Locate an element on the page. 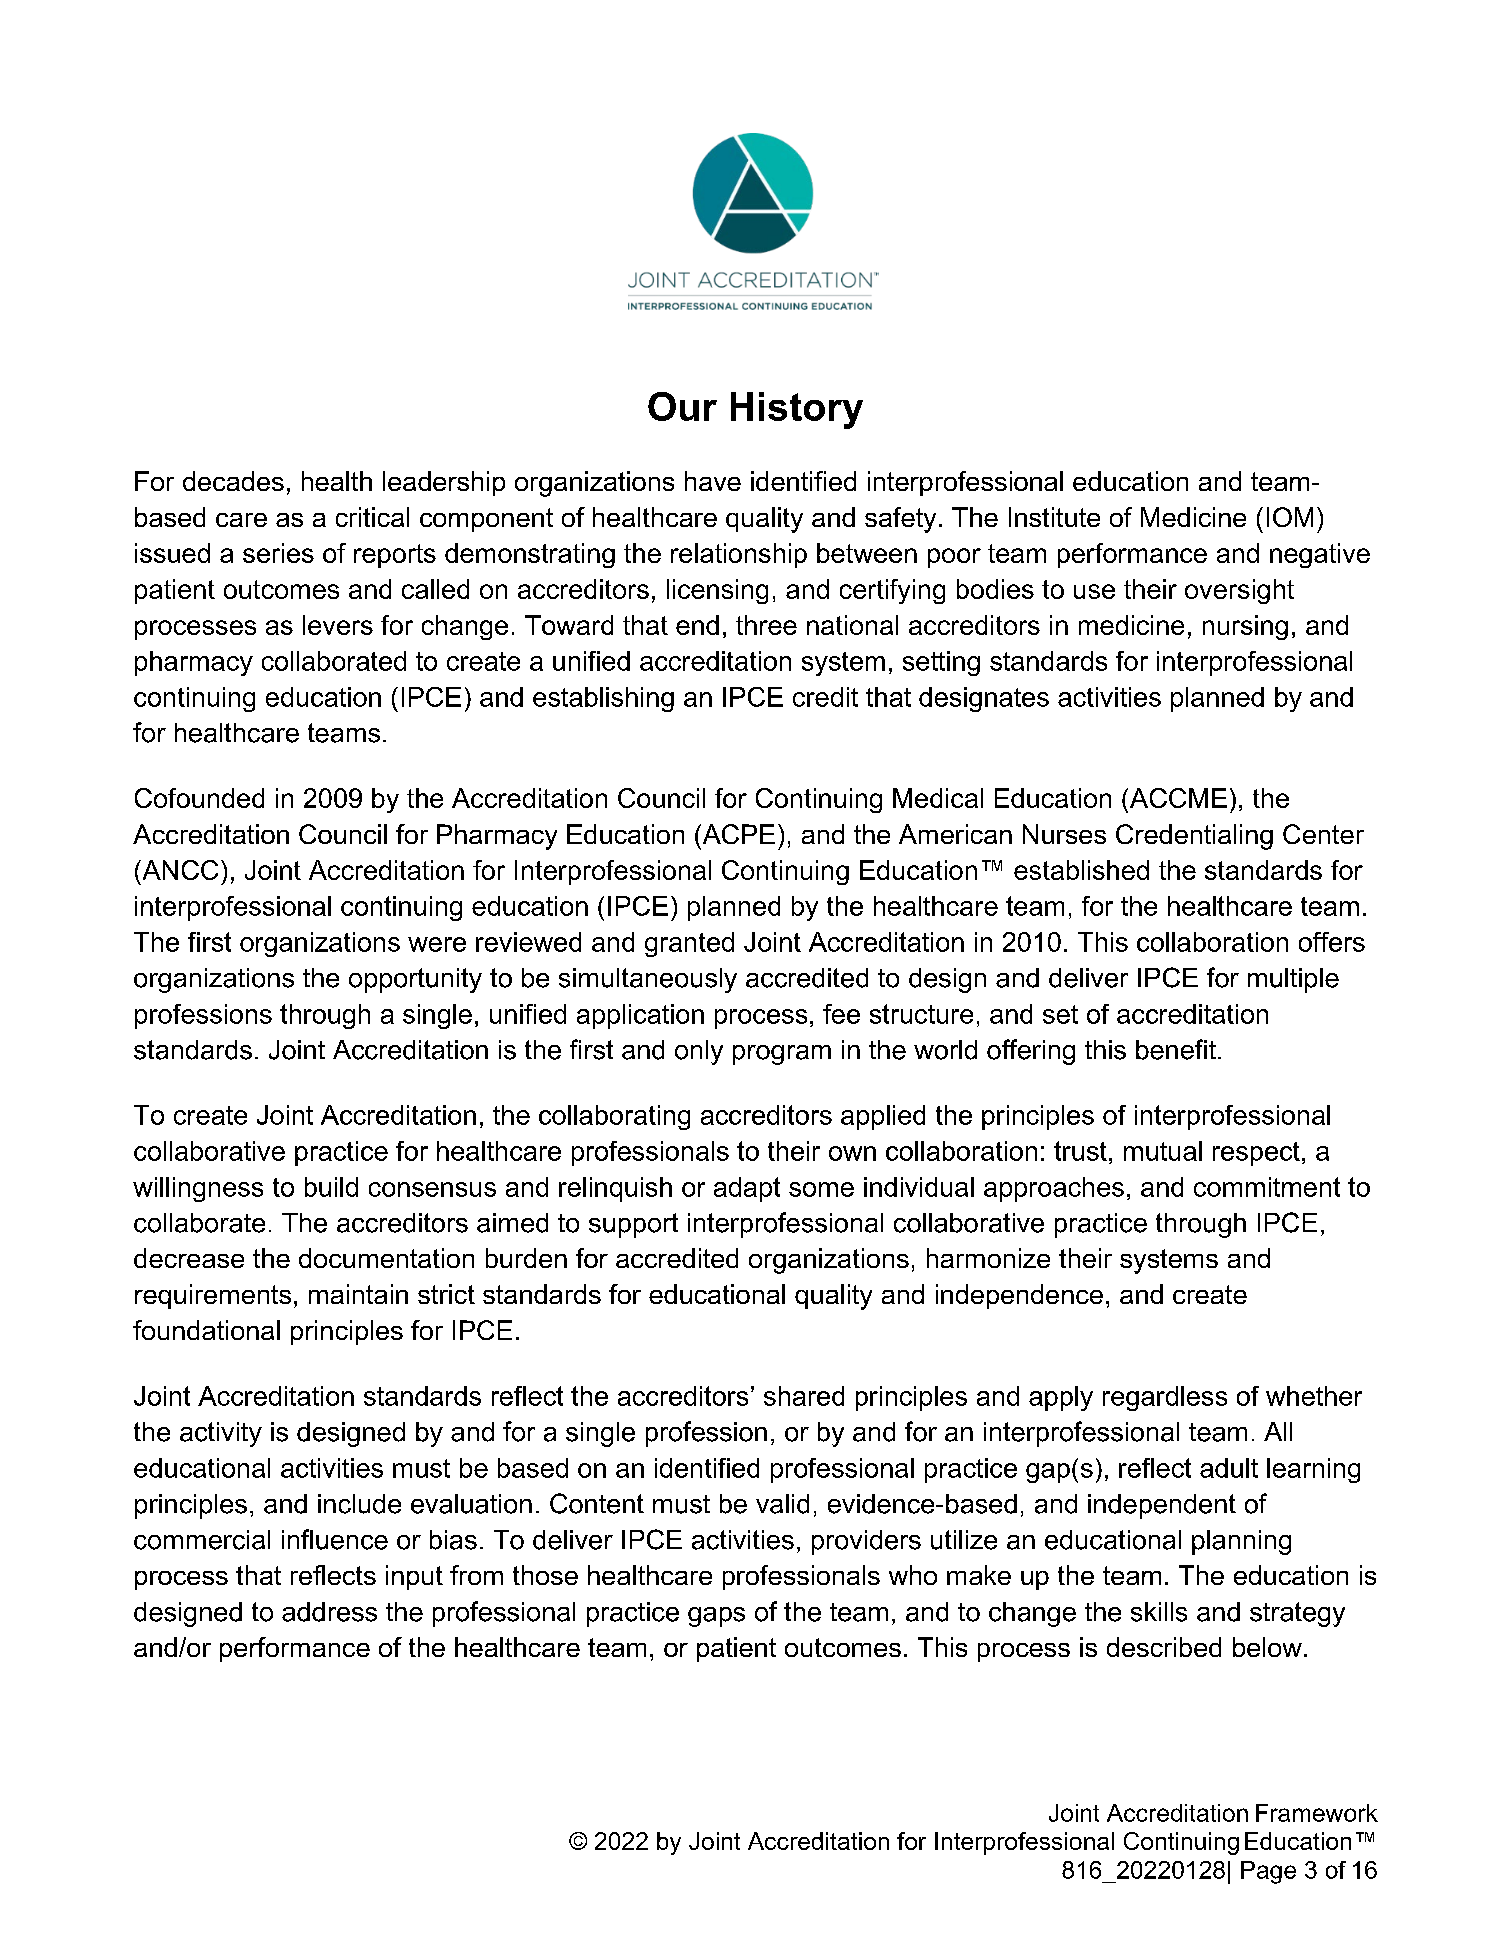  IOM is located at coordinates (1290, 517).
